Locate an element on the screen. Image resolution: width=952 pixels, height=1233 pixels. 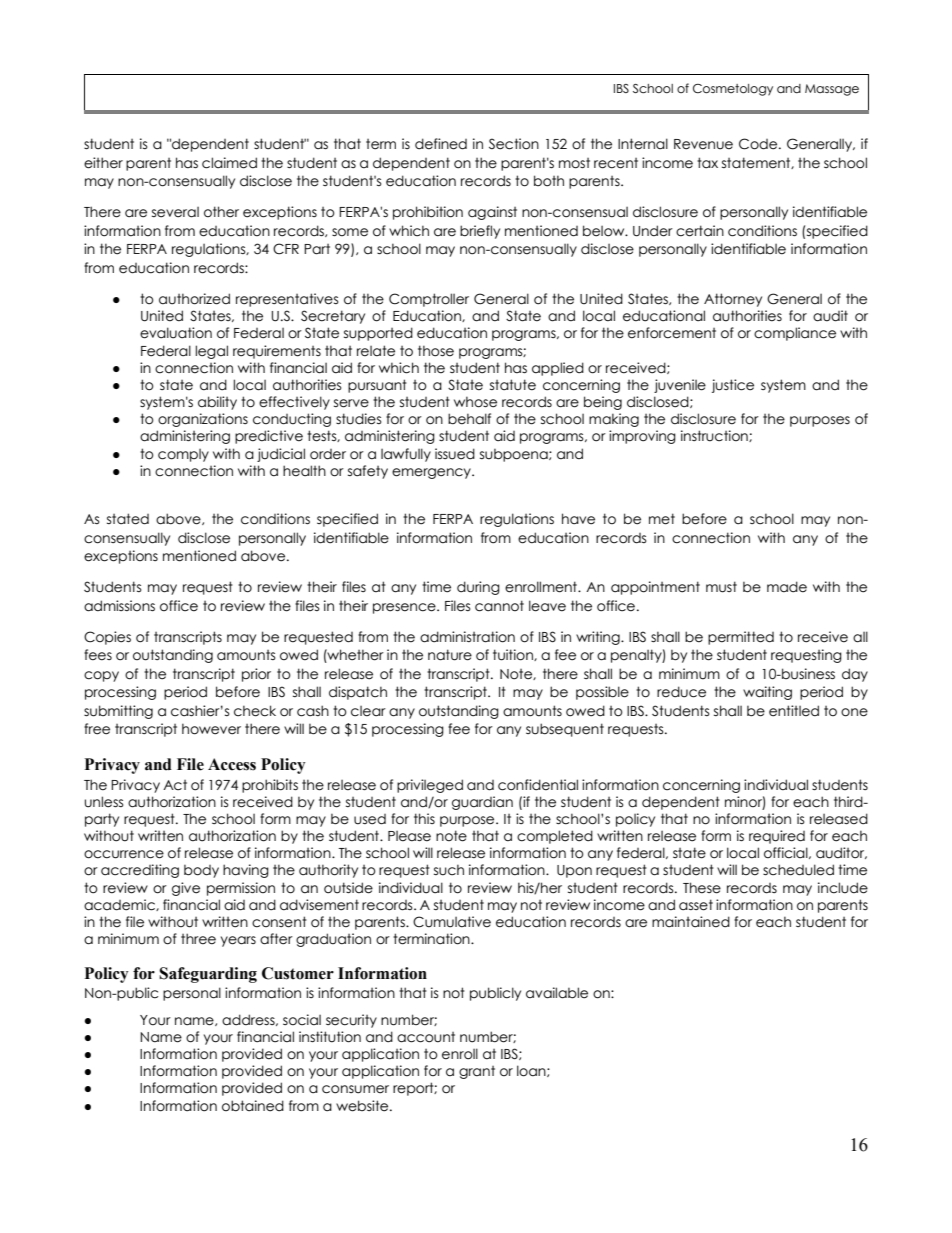
defined is located at coordinates (441, 144).
